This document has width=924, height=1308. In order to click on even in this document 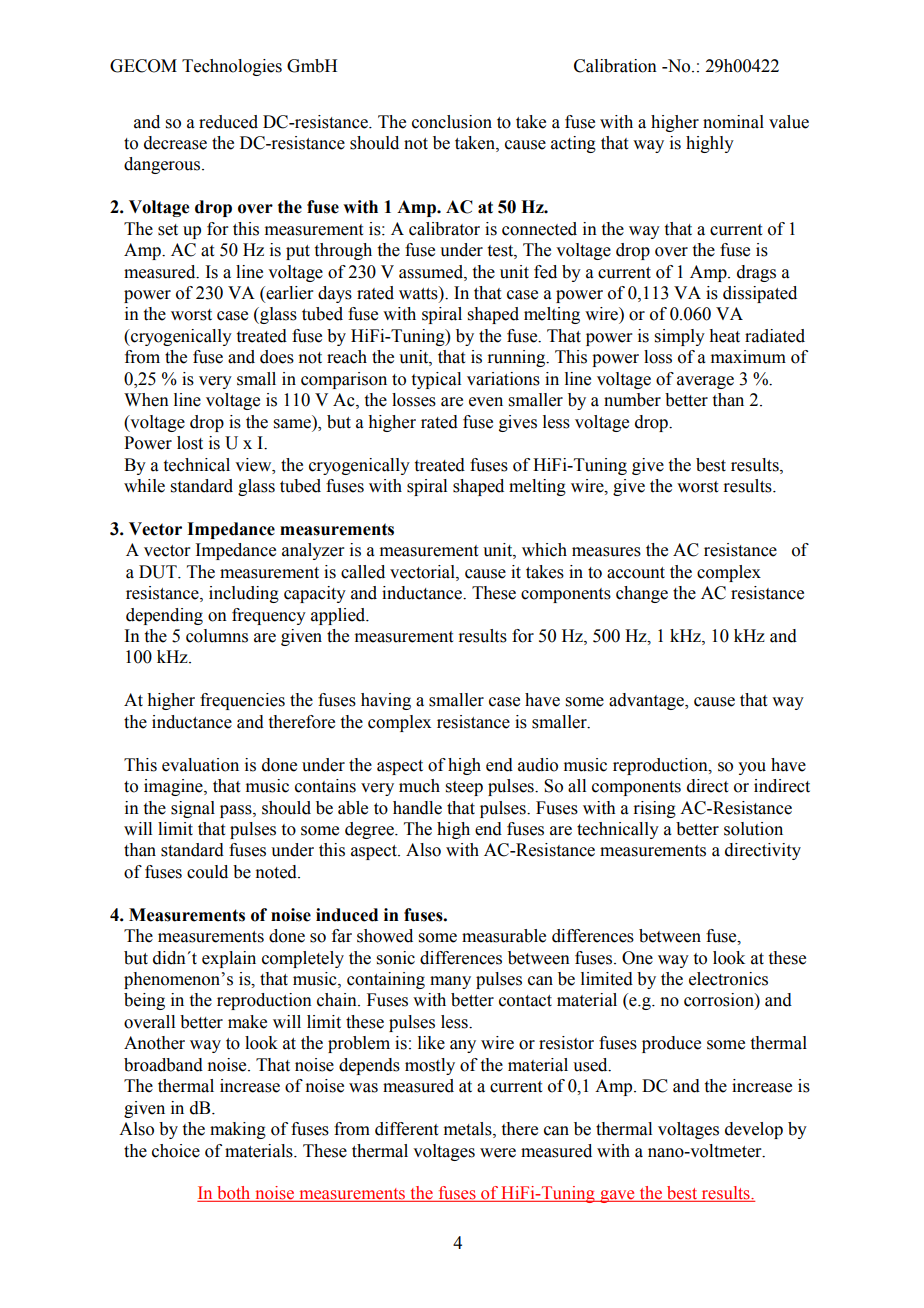, I will do `click(486, 402)`.
